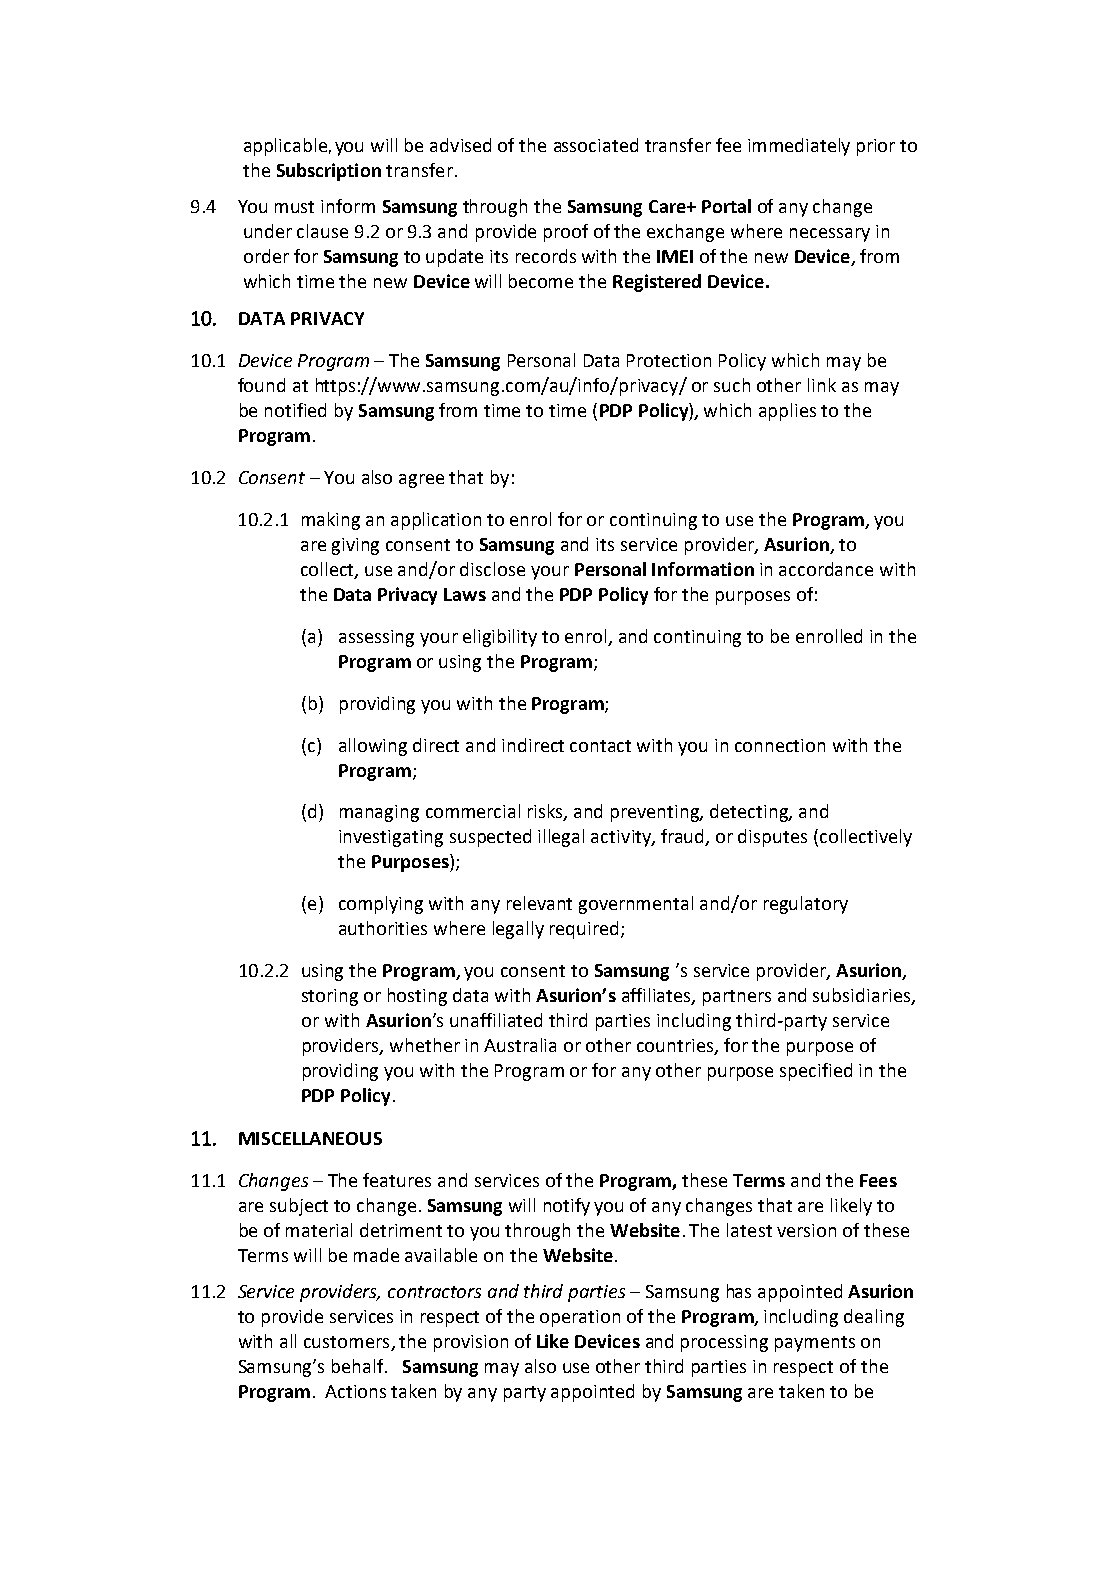 This screenshot has width=1110, height=1570. Describe the element at coordinates (780, 745) in the screenshot. I see `connection` at that location.
